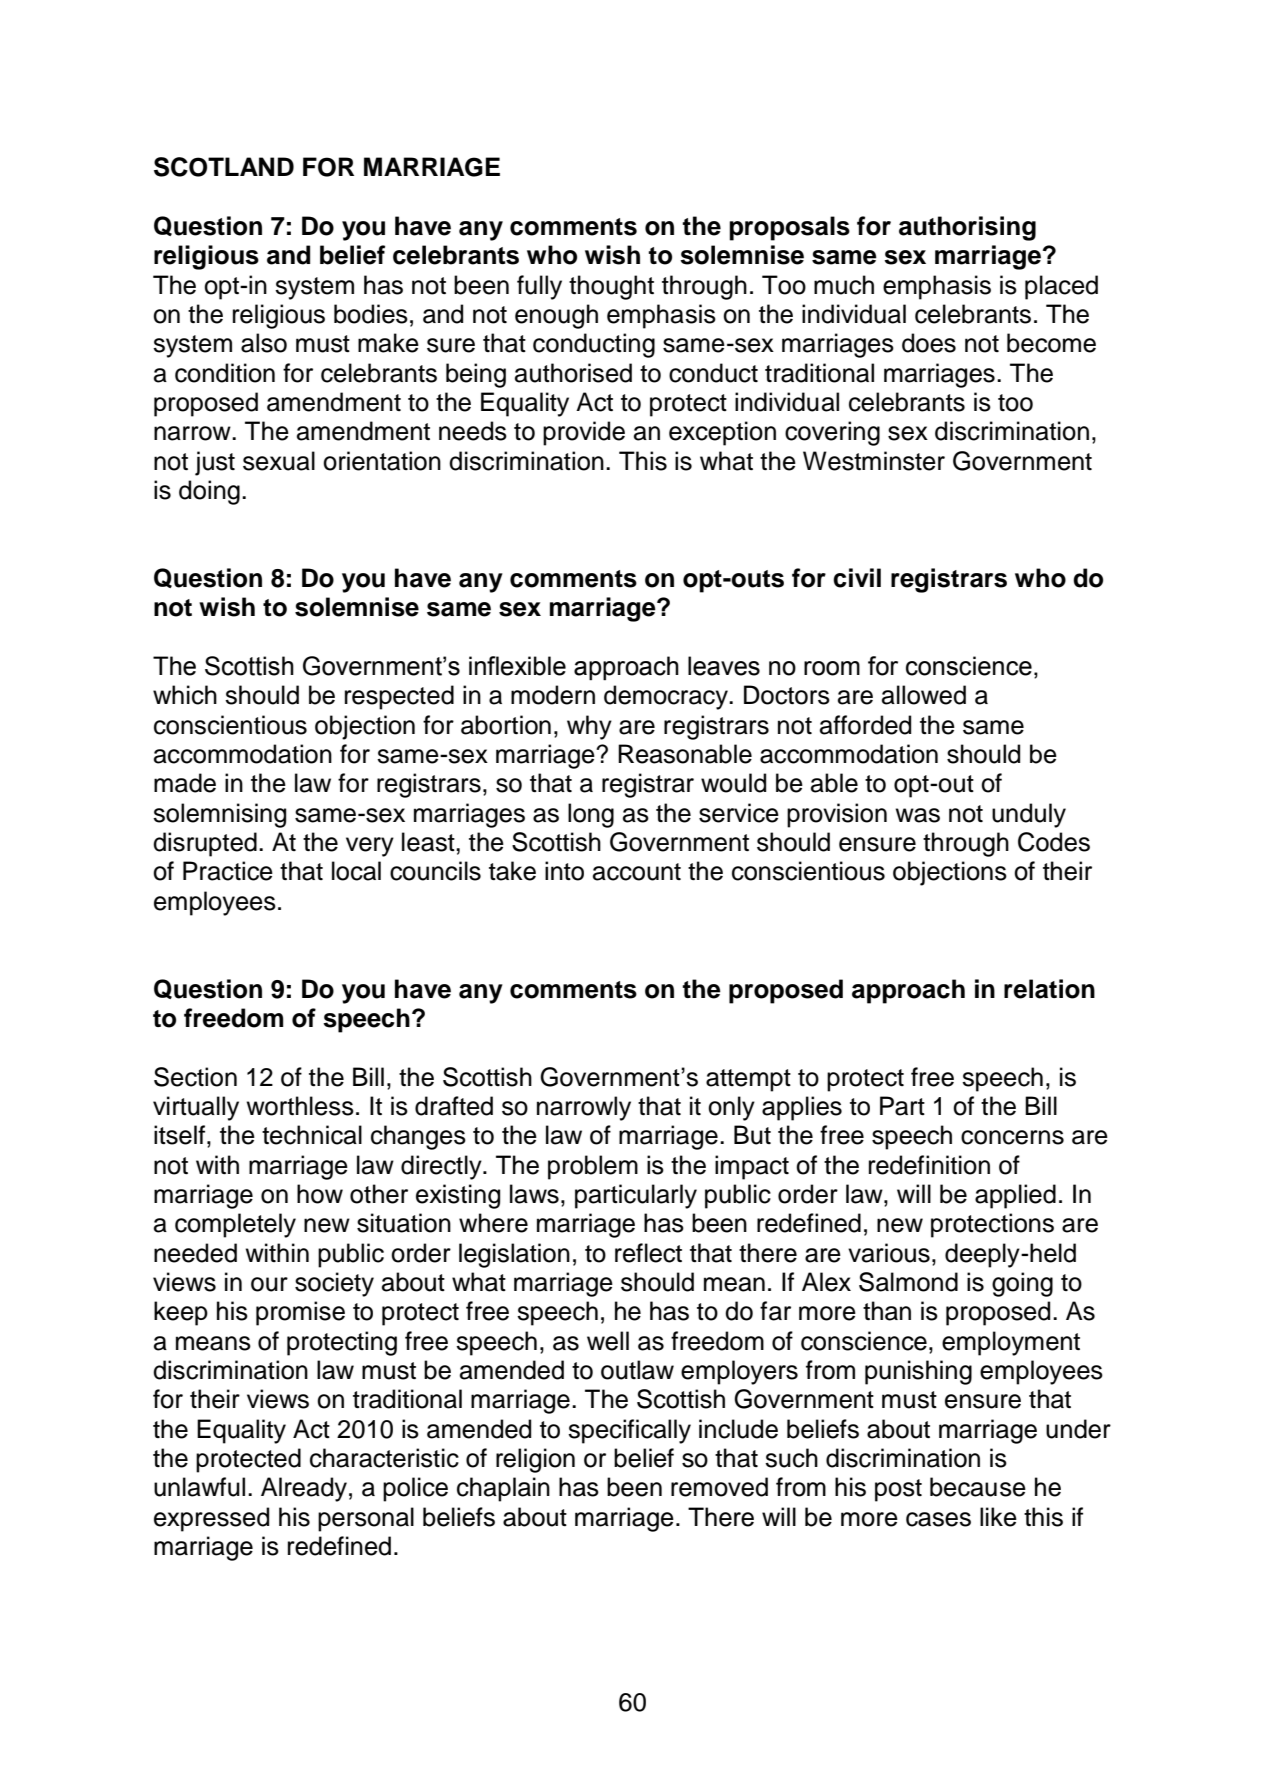 This page has width=1265, height=1789. Describe the element at coordinates (611, 287) in the page. I see `thought` at that location.
